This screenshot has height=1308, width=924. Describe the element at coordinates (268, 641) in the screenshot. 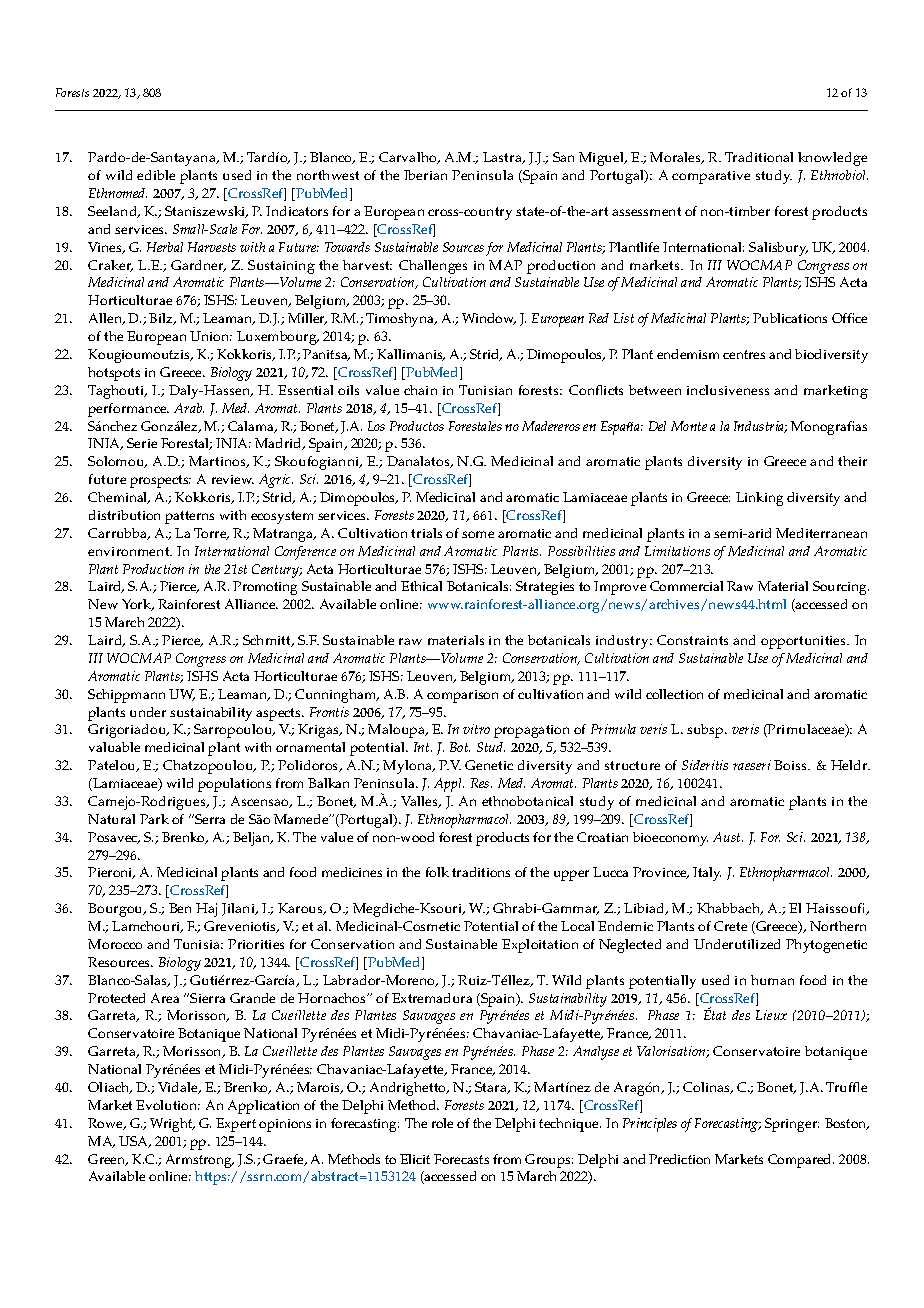

I see `Schmitt` at that location.
